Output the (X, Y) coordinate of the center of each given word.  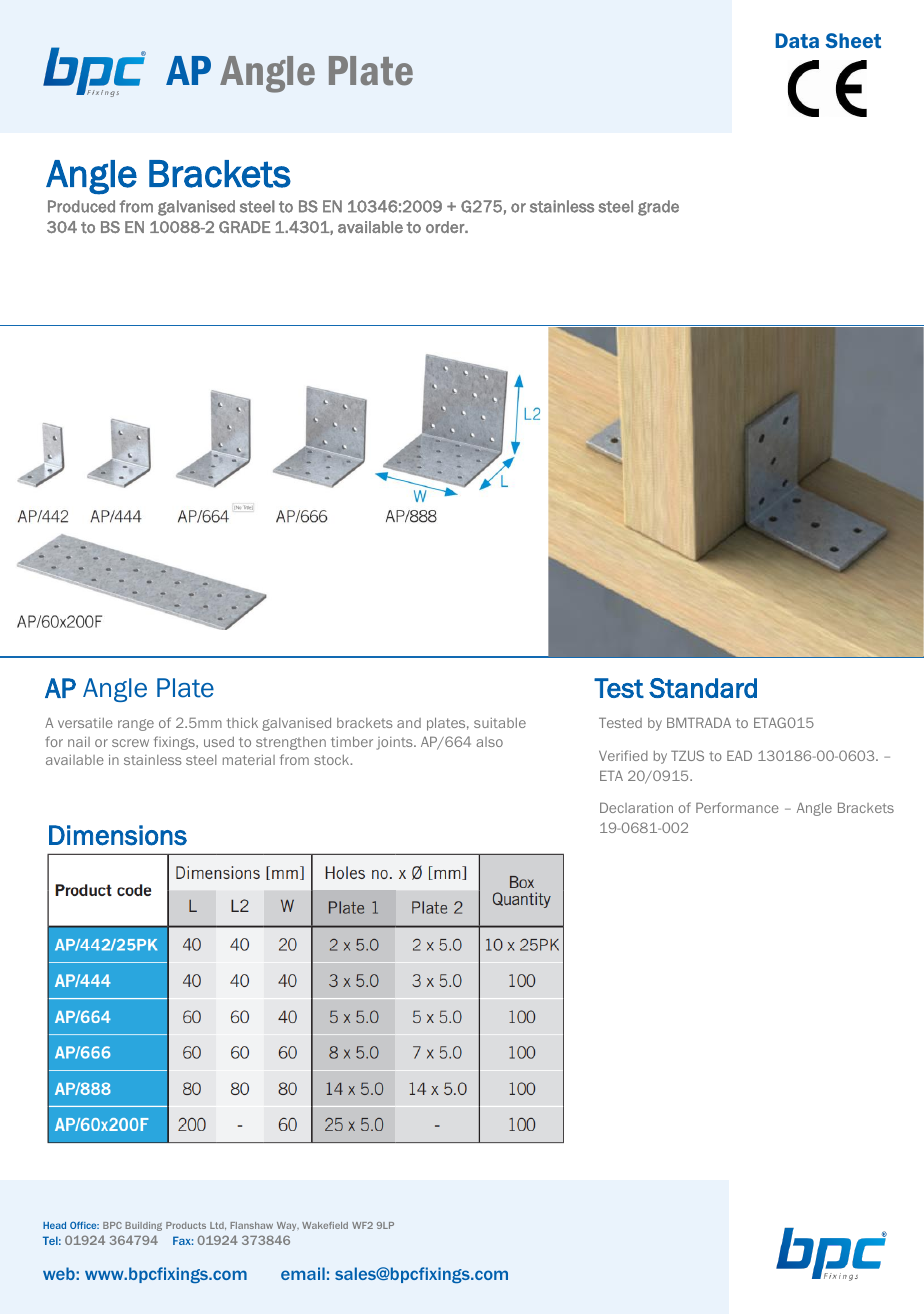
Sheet (853, 40)
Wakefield (325, 1225)
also (489, 742)
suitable (500, 723)
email (303, 1273)
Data (797, 40)
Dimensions (118, 835)
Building (143, 1226)
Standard (703, 688)
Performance (737, 807)
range (136, 725)
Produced (81, 206)
